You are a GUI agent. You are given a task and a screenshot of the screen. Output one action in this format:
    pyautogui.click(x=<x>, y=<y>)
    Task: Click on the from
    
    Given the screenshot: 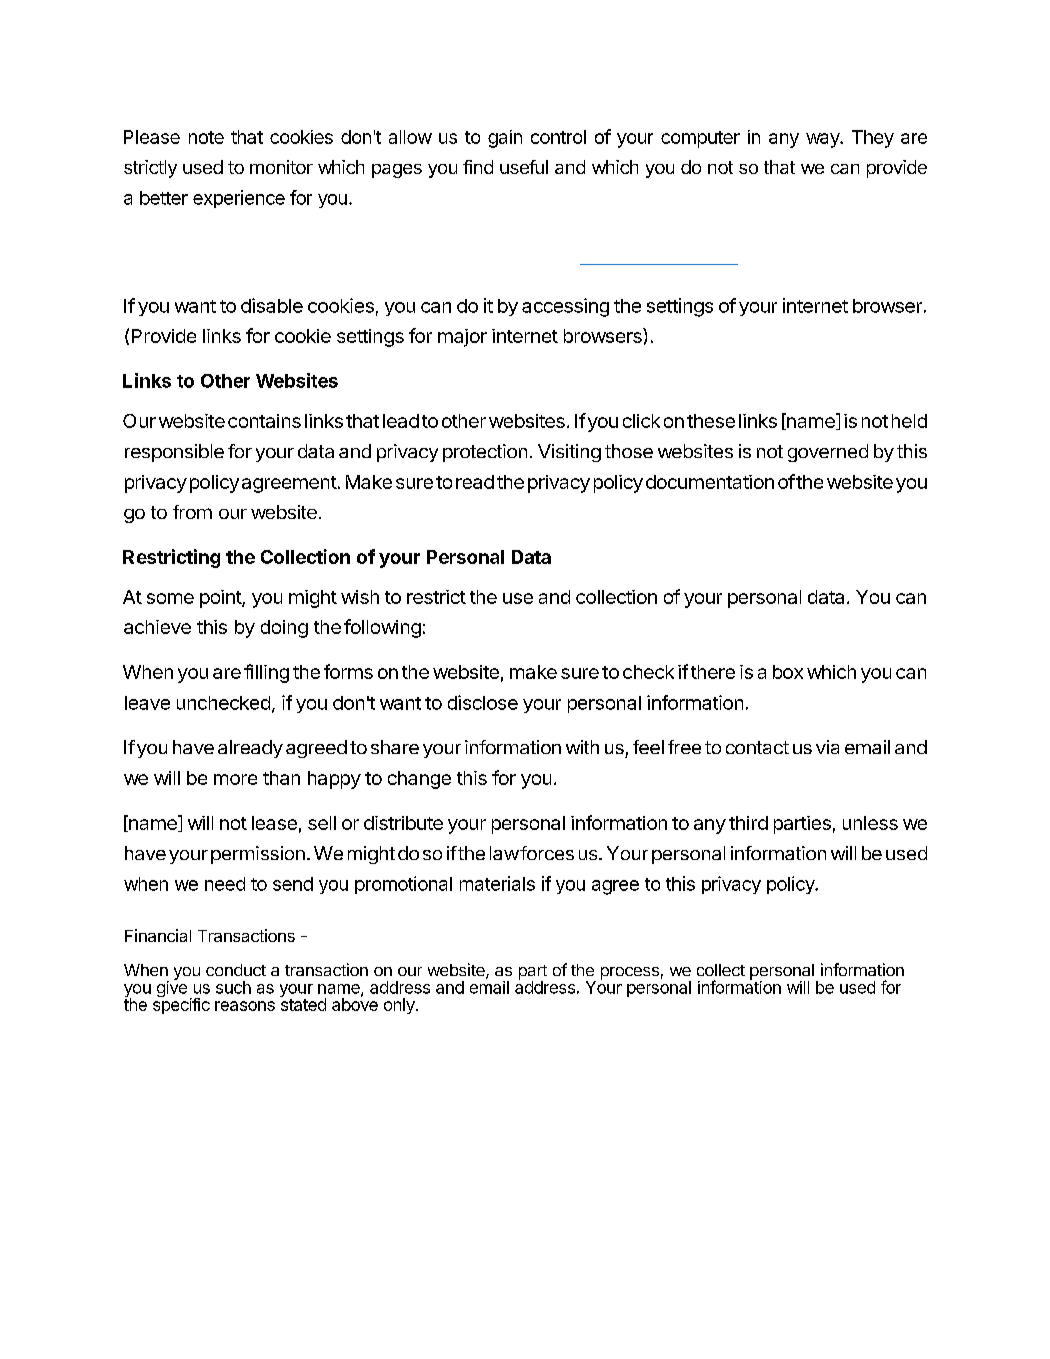 What is the action you would take?
    pyautogui.click(x=192, y=512)
